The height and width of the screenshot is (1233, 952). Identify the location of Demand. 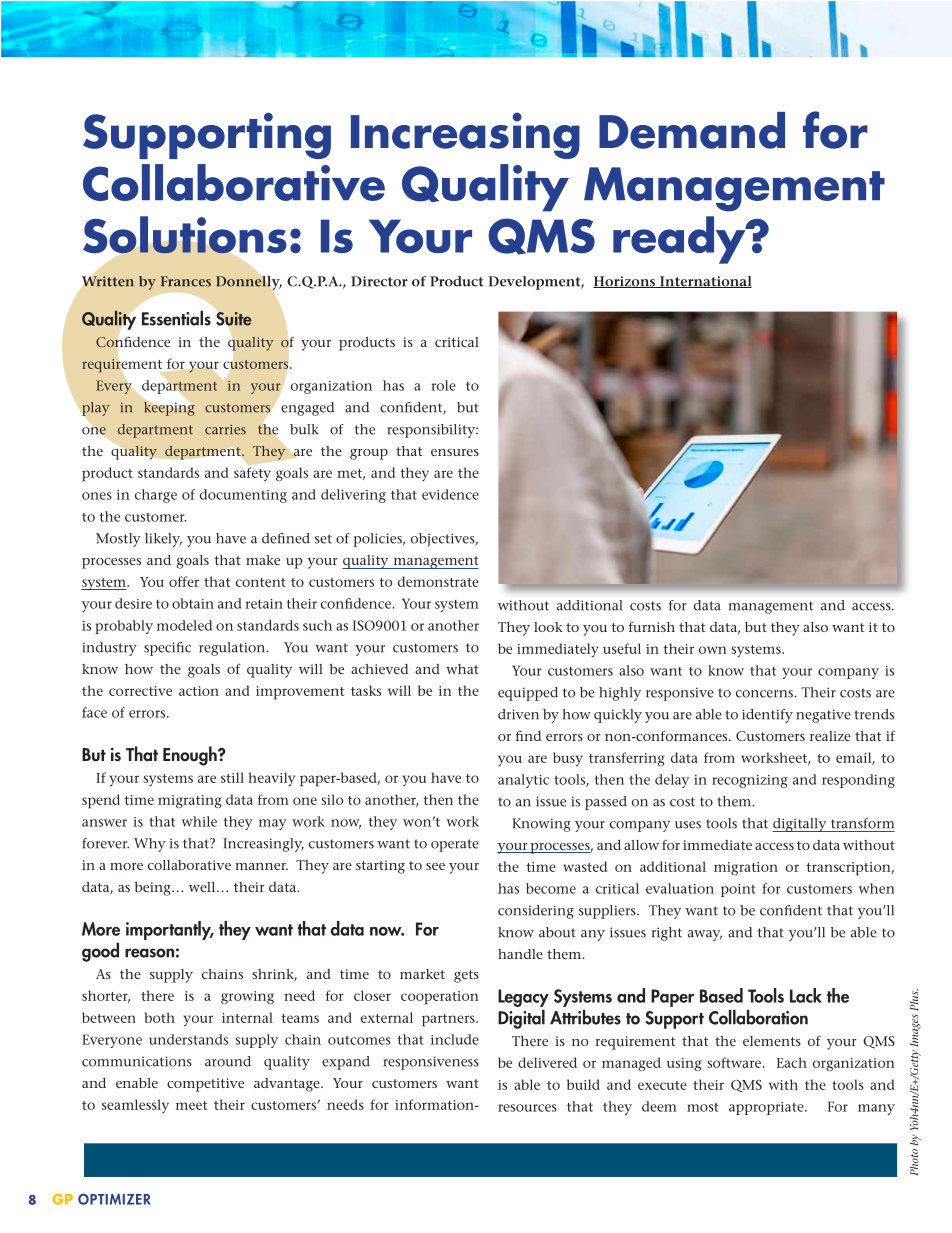
(692, 130).
